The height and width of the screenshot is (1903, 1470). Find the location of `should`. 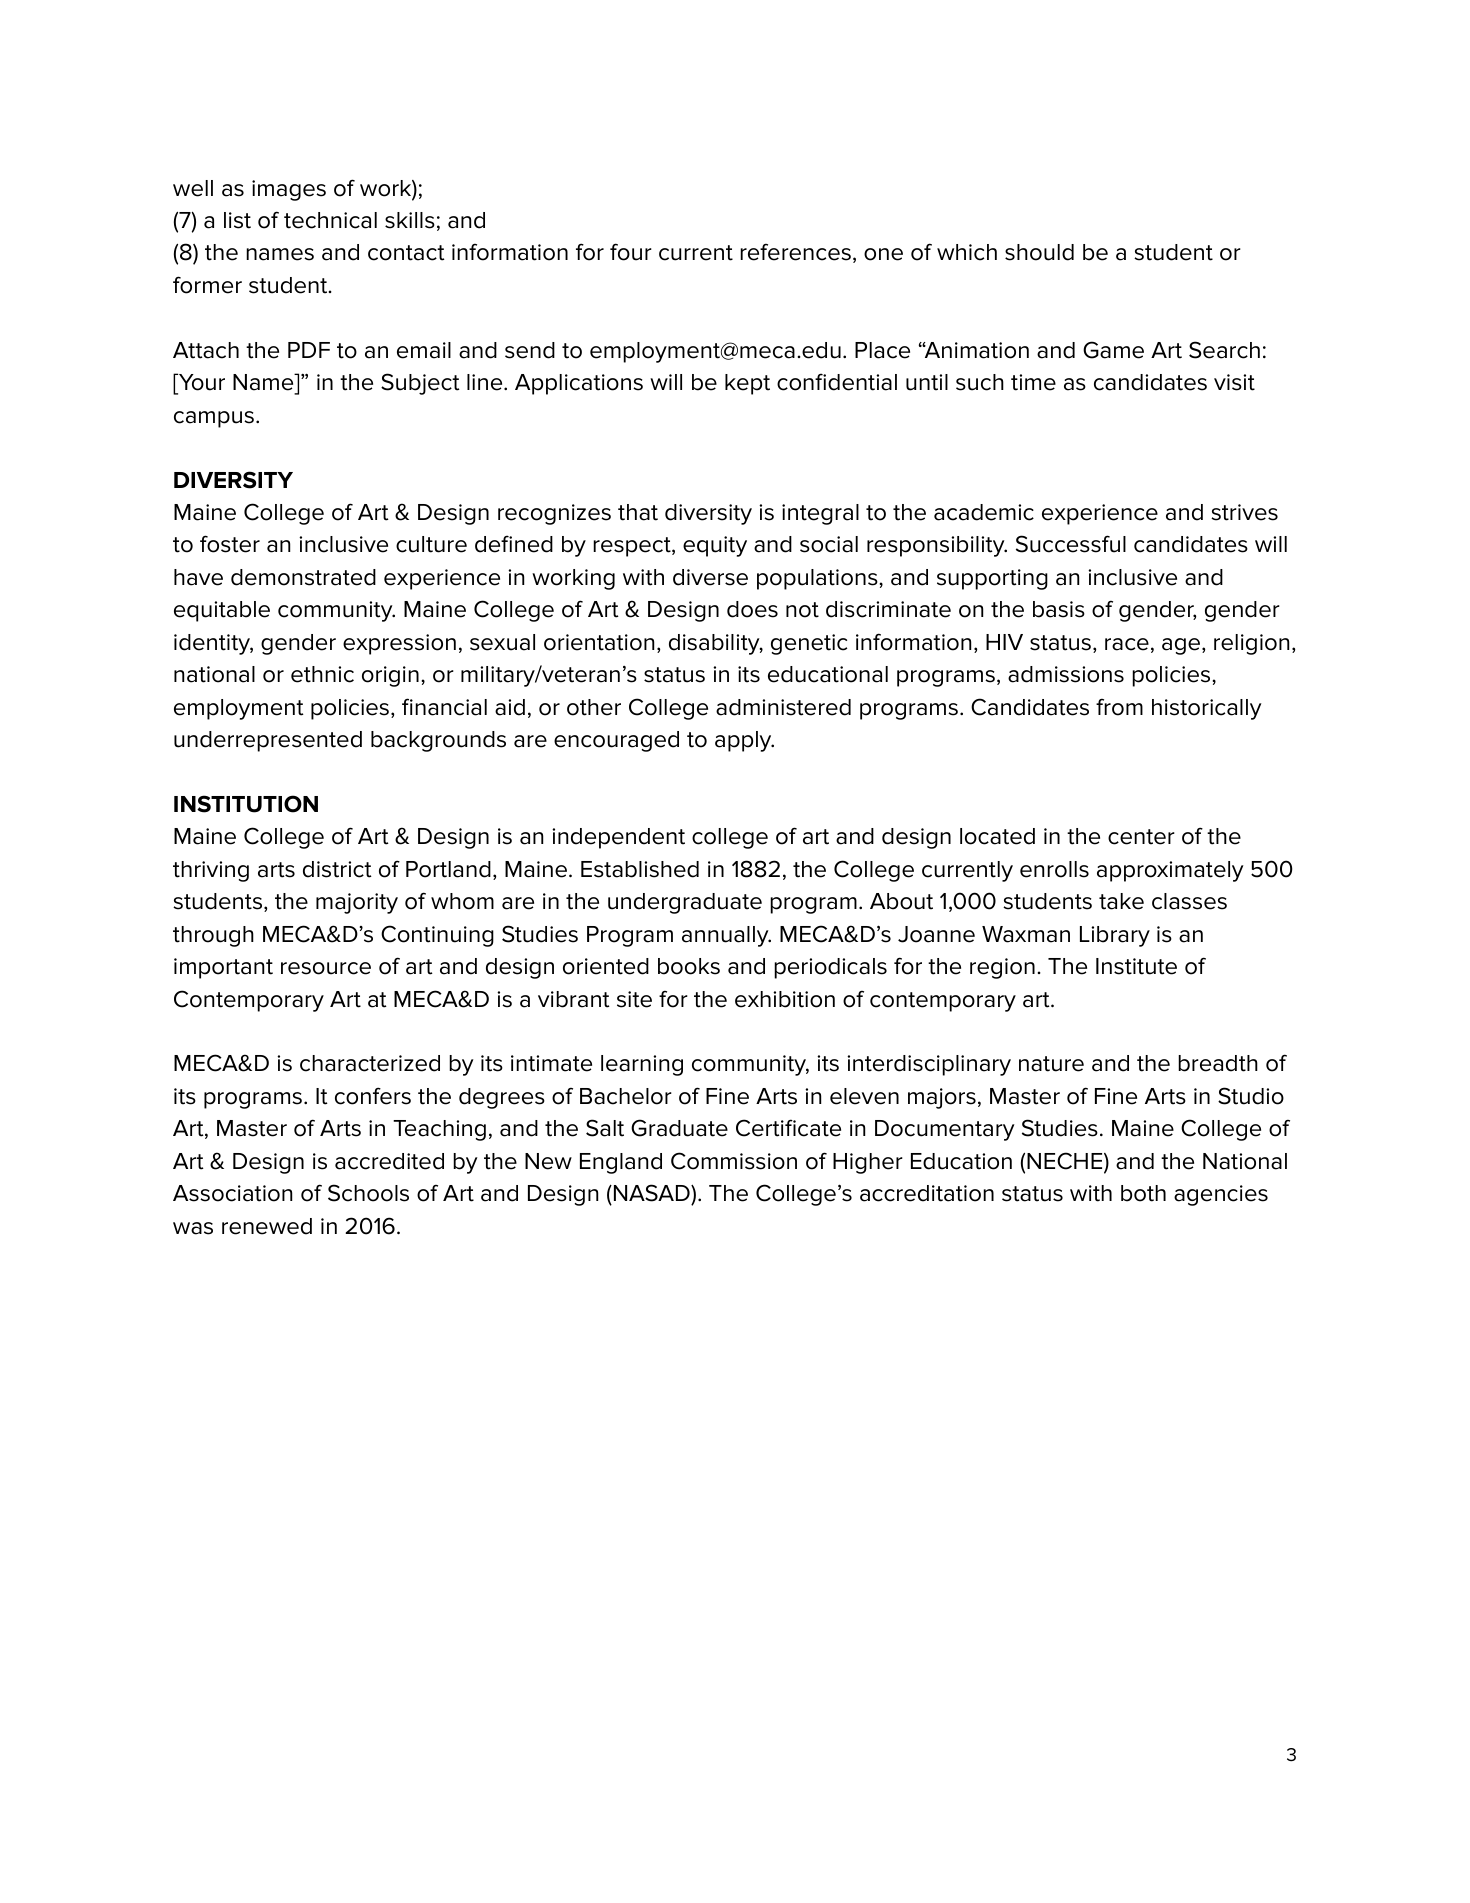

should is located at coordinates (1039, 252).
